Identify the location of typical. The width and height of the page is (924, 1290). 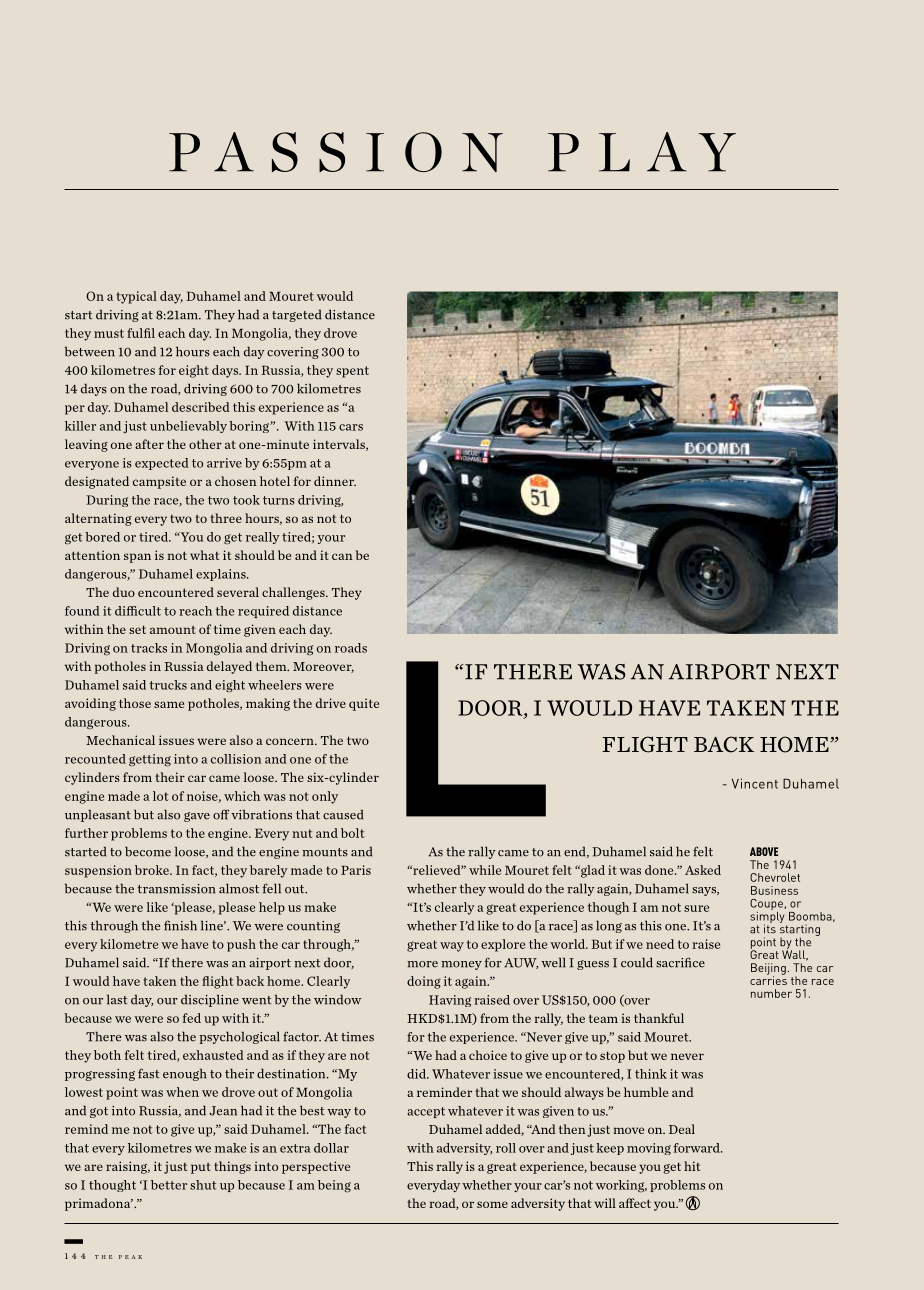
(136, 297).
